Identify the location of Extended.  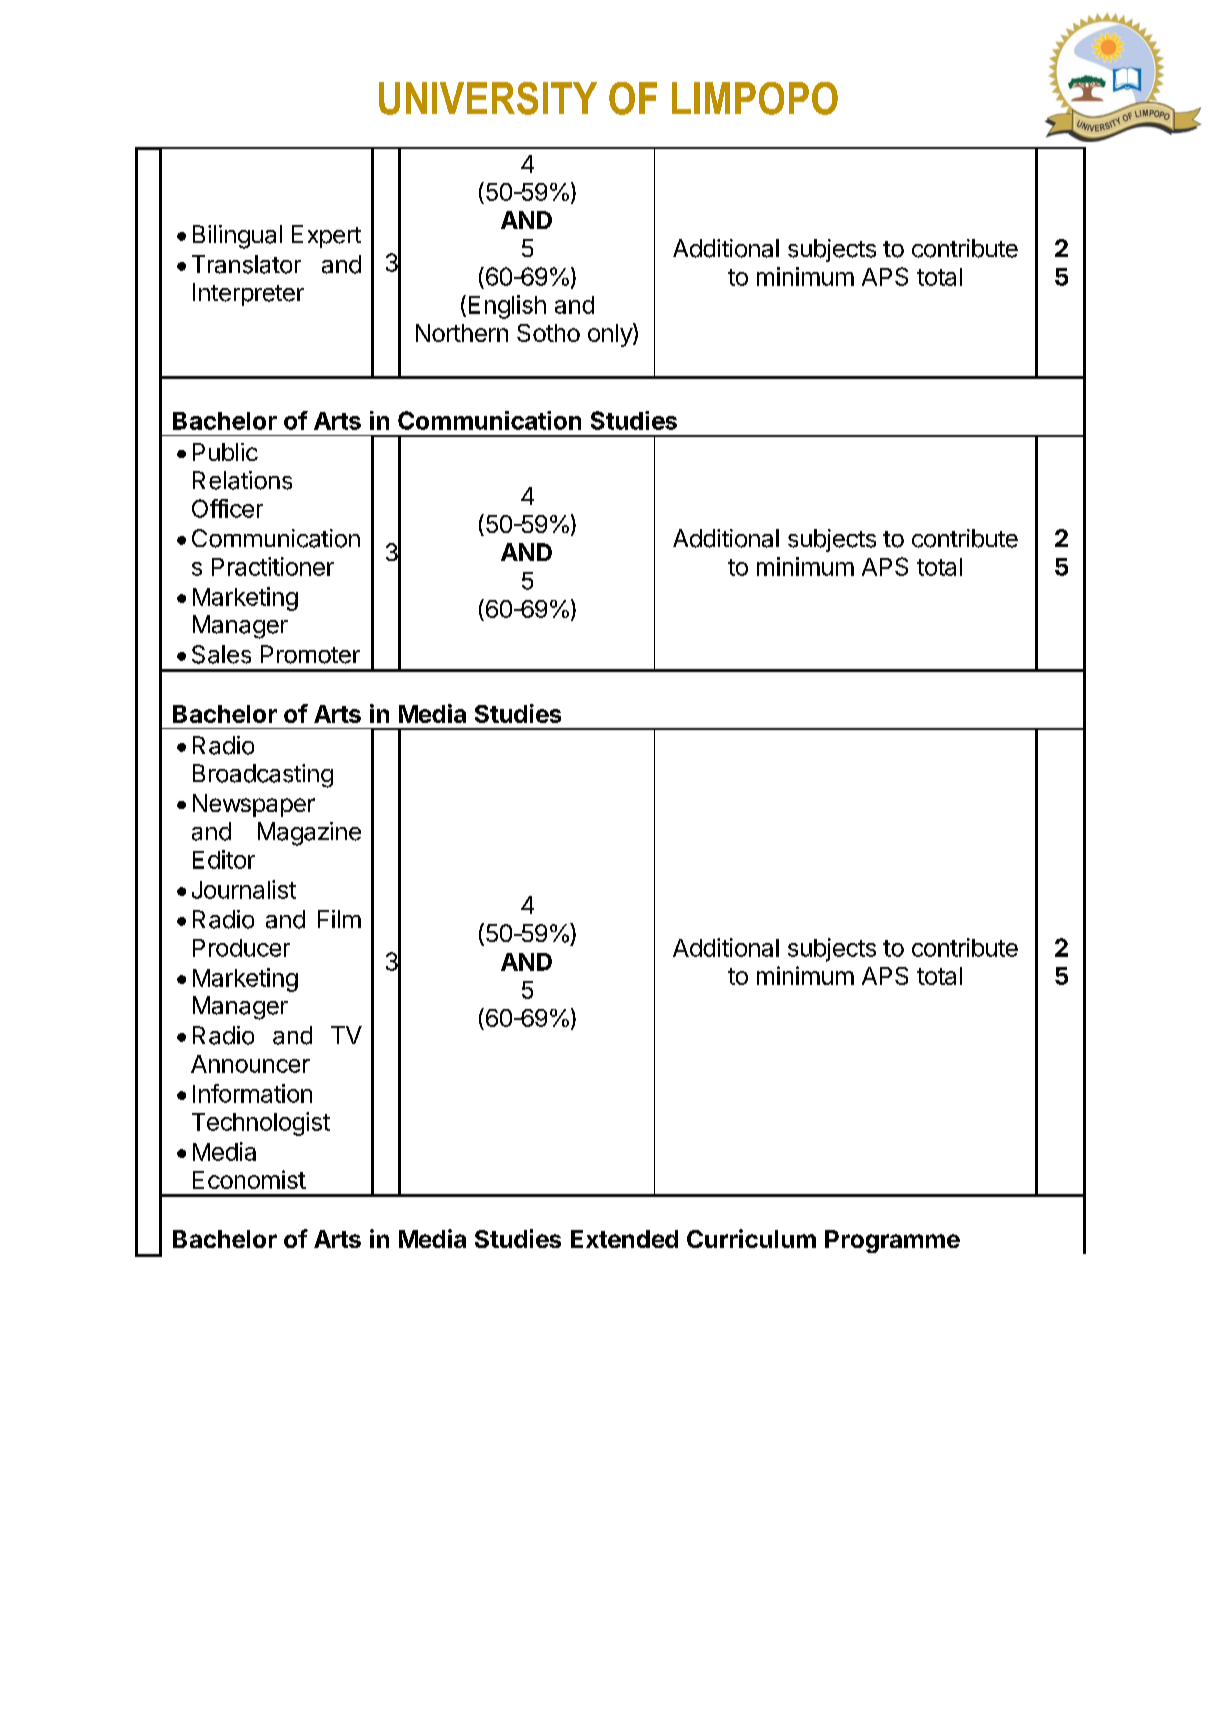
(624, 1239).
